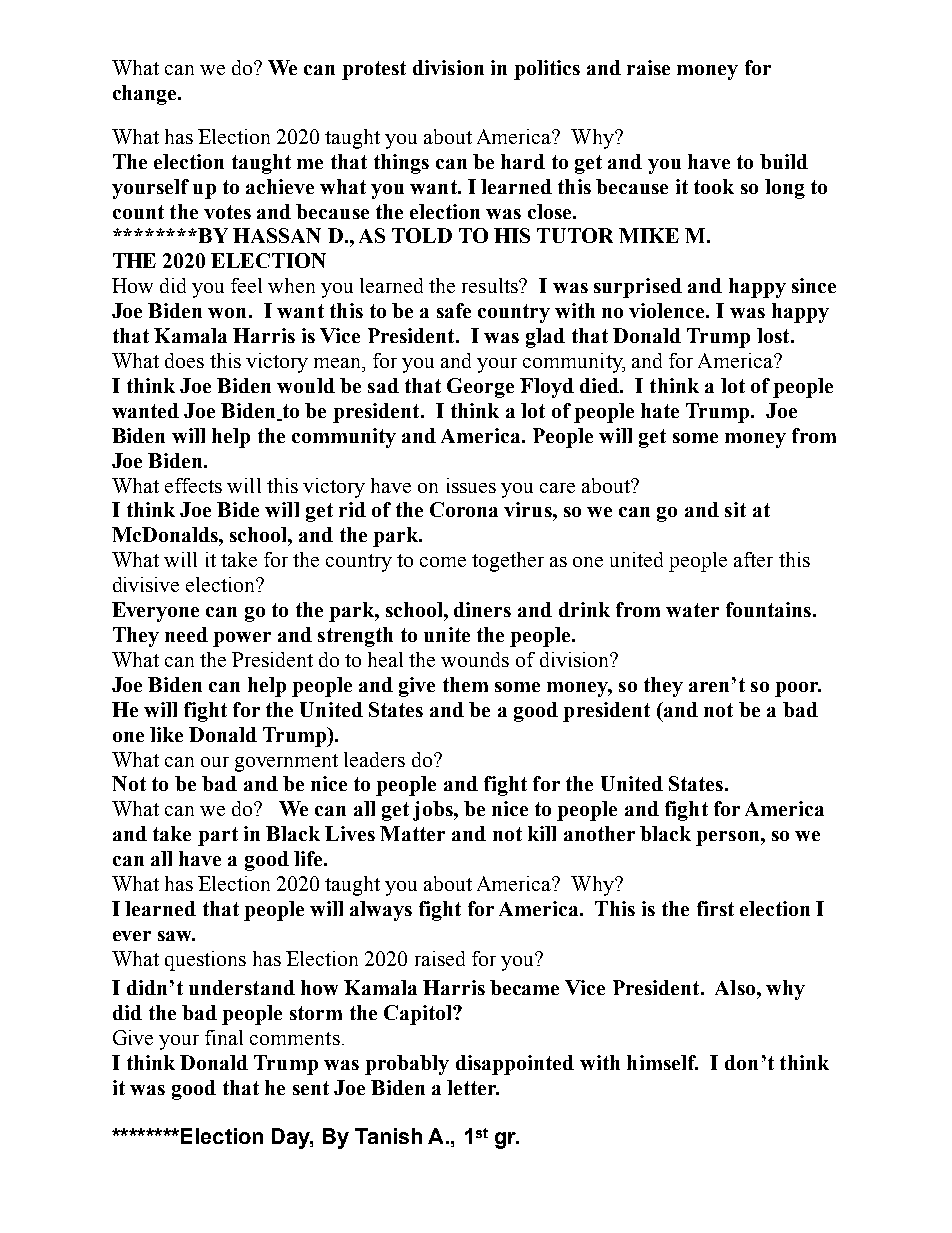 The image size is (952, 1233). Describe the element at coordinates (146, 584) in the screenshot. I see `divisive` at that location.
